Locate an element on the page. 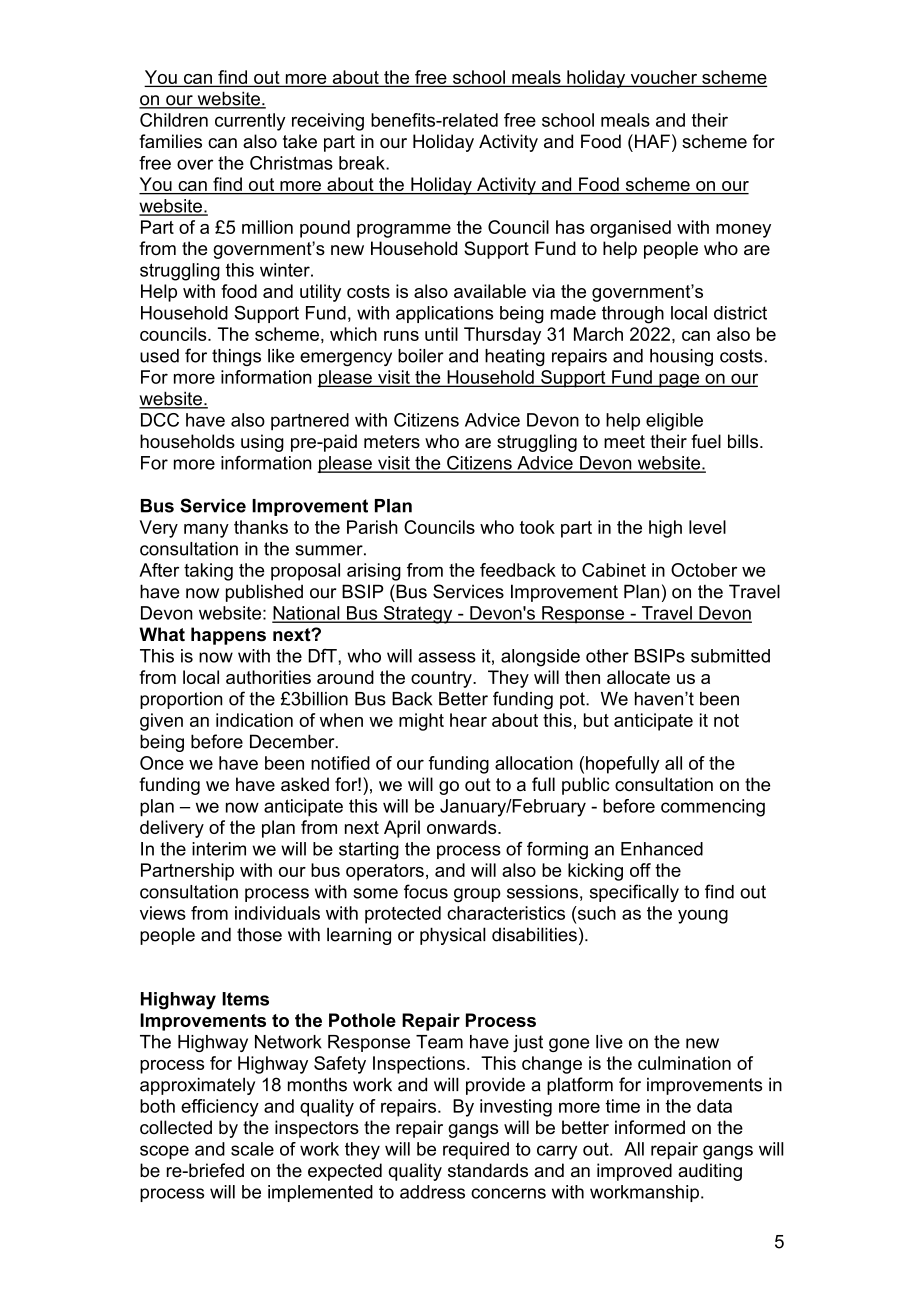 The width and height of the document is (924, 1308). currently is located at coordinates (250, 122).
